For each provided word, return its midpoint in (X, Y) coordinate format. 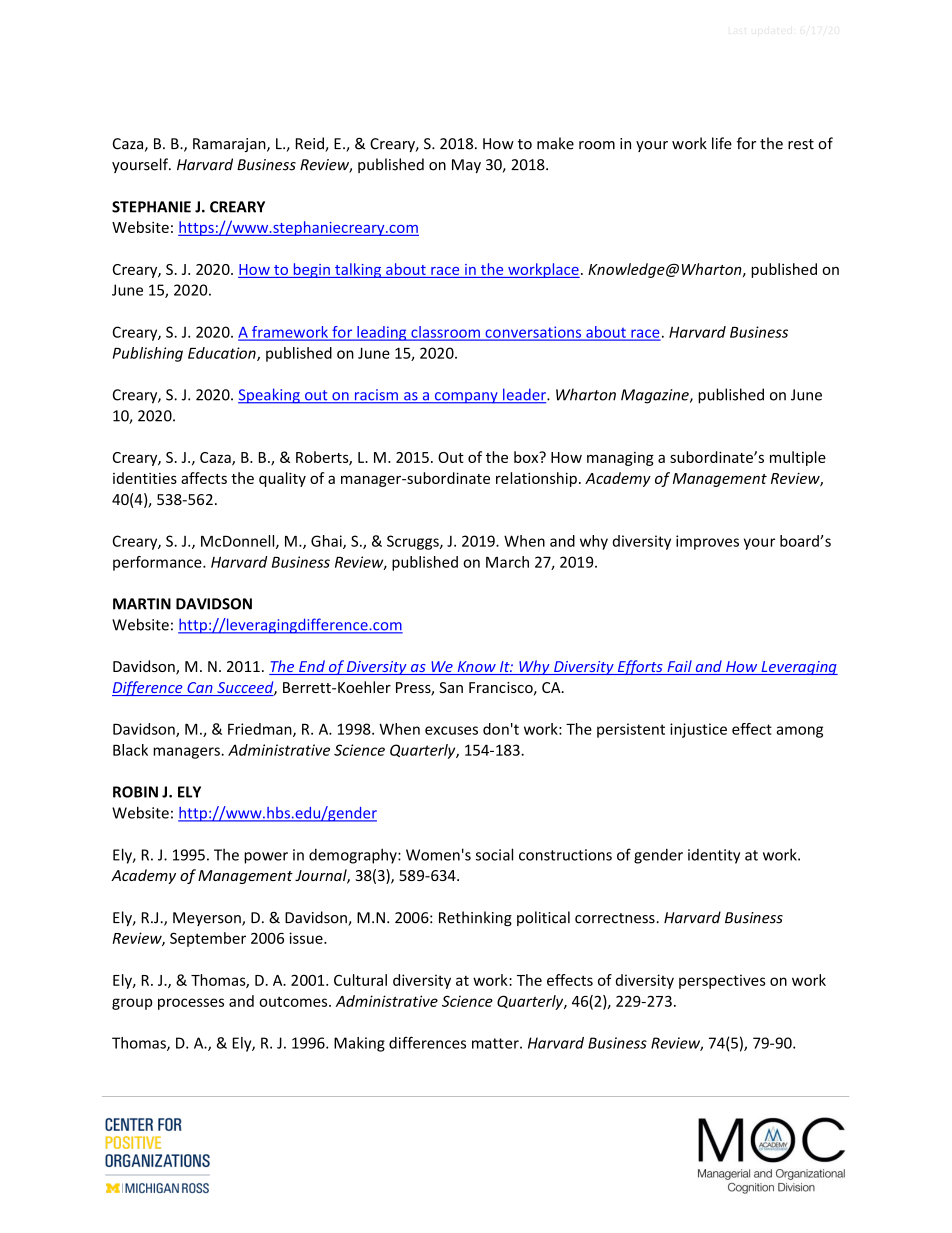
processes (191, 1004)
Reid (311, 144)
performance (158, 563)
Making (359, 1044)
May (466, 166)
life (722, 143)
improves (707, 542)
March (507, 562)
